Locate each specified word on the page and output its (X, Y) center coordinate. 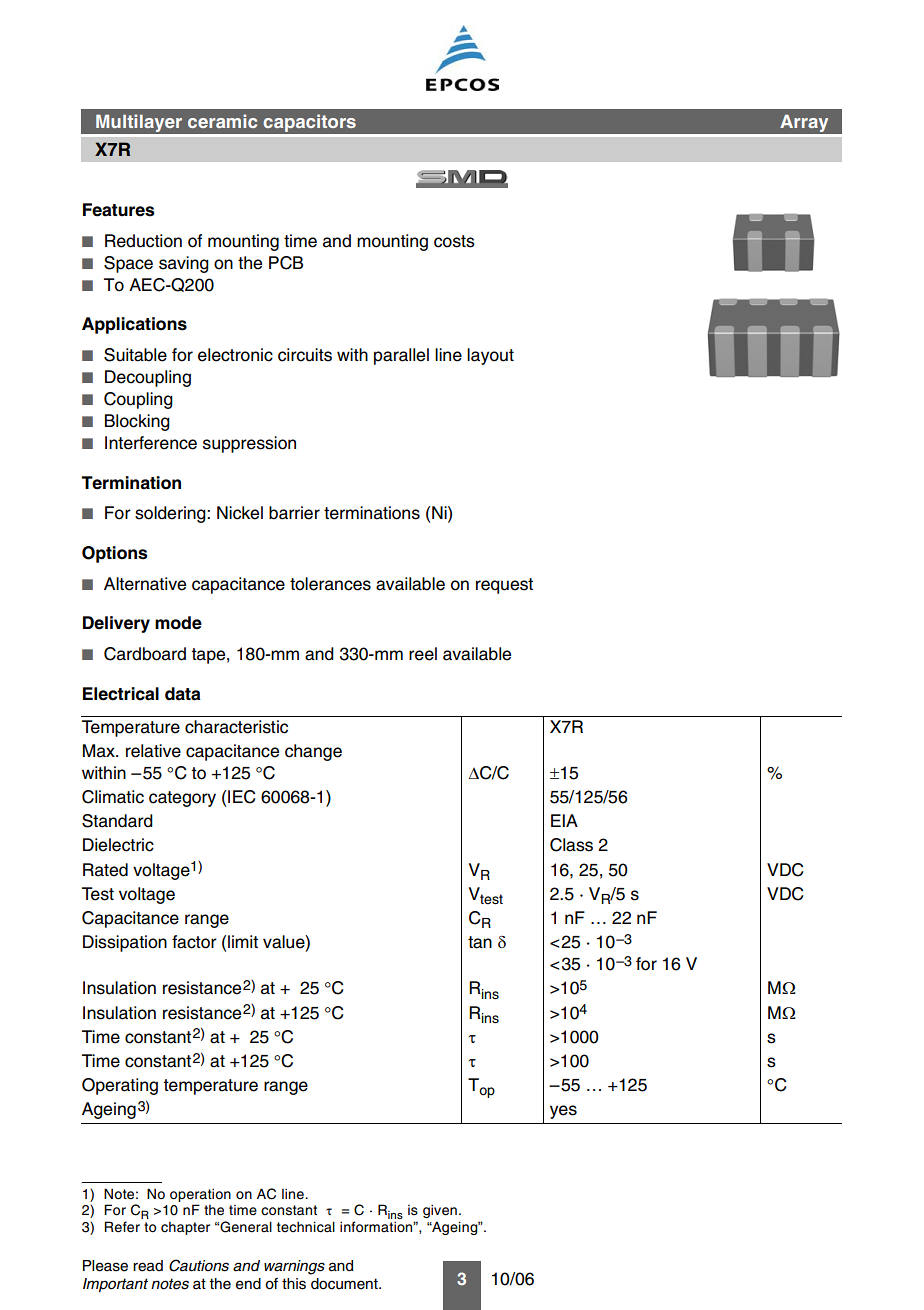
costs (454, 241)
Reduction (143, 241)
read (148, 1266)
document (345, 1284)
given (440, 1211)
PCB (286, 263)
